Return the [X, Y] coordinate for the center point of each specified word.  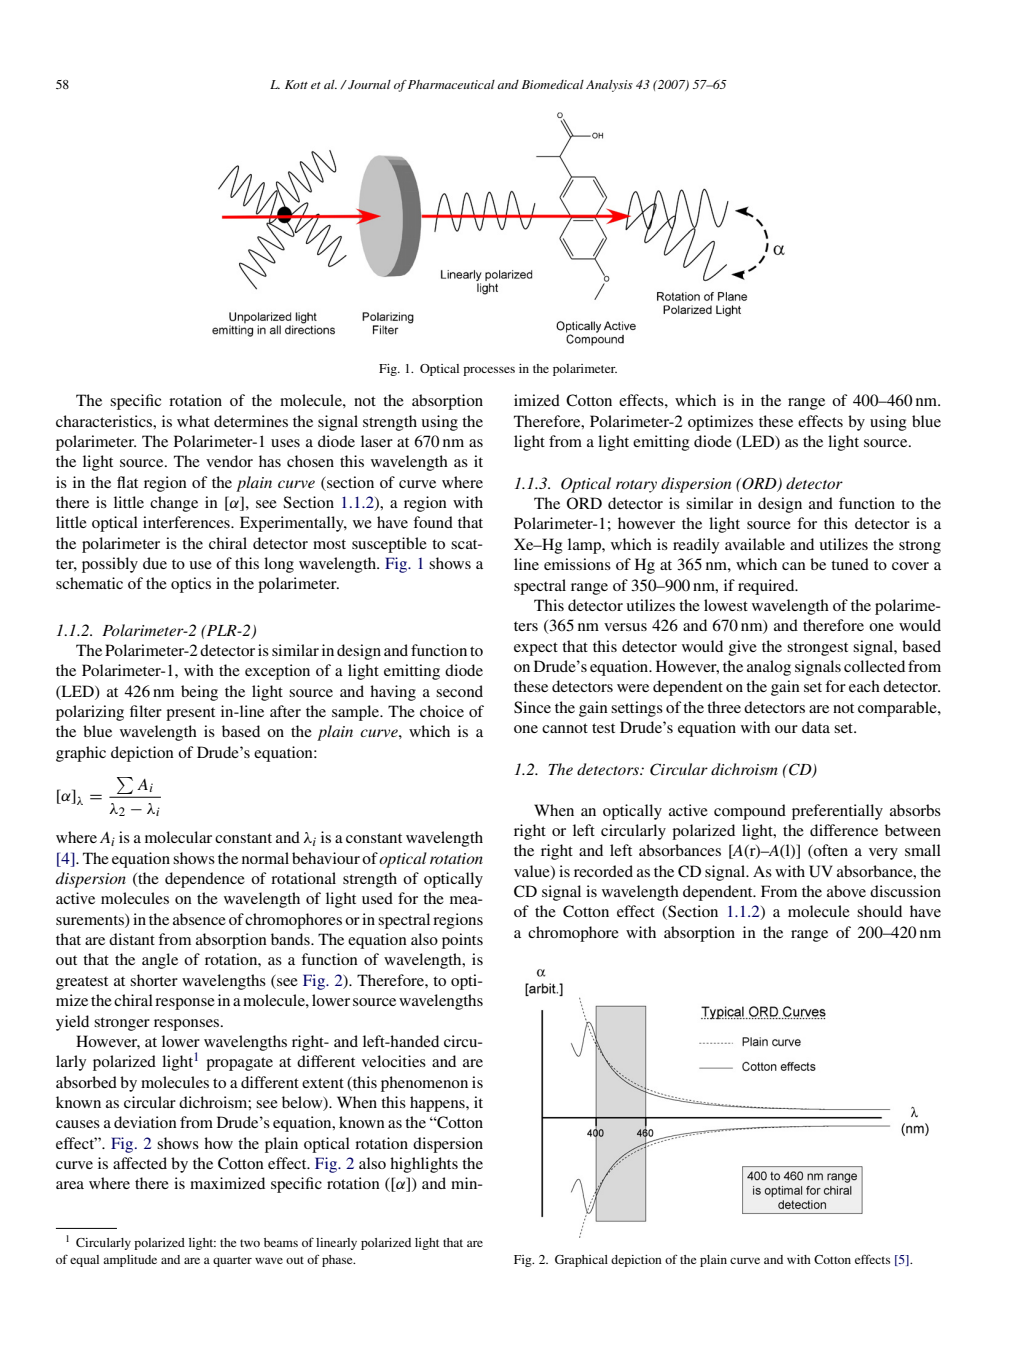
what [193, 421]
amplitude [130, 1261]
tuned [850, 564]
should [879, 911]
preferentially [837, 812]
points [462, 941]
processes [489, 371]
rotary [636, 486]
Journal [368, 84]
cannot [565, 728]
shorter [154, 980]
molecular [178, 837]
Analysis [609, 86]
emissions [577, 564]
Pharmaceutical [451, 84]
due [155, 563]
